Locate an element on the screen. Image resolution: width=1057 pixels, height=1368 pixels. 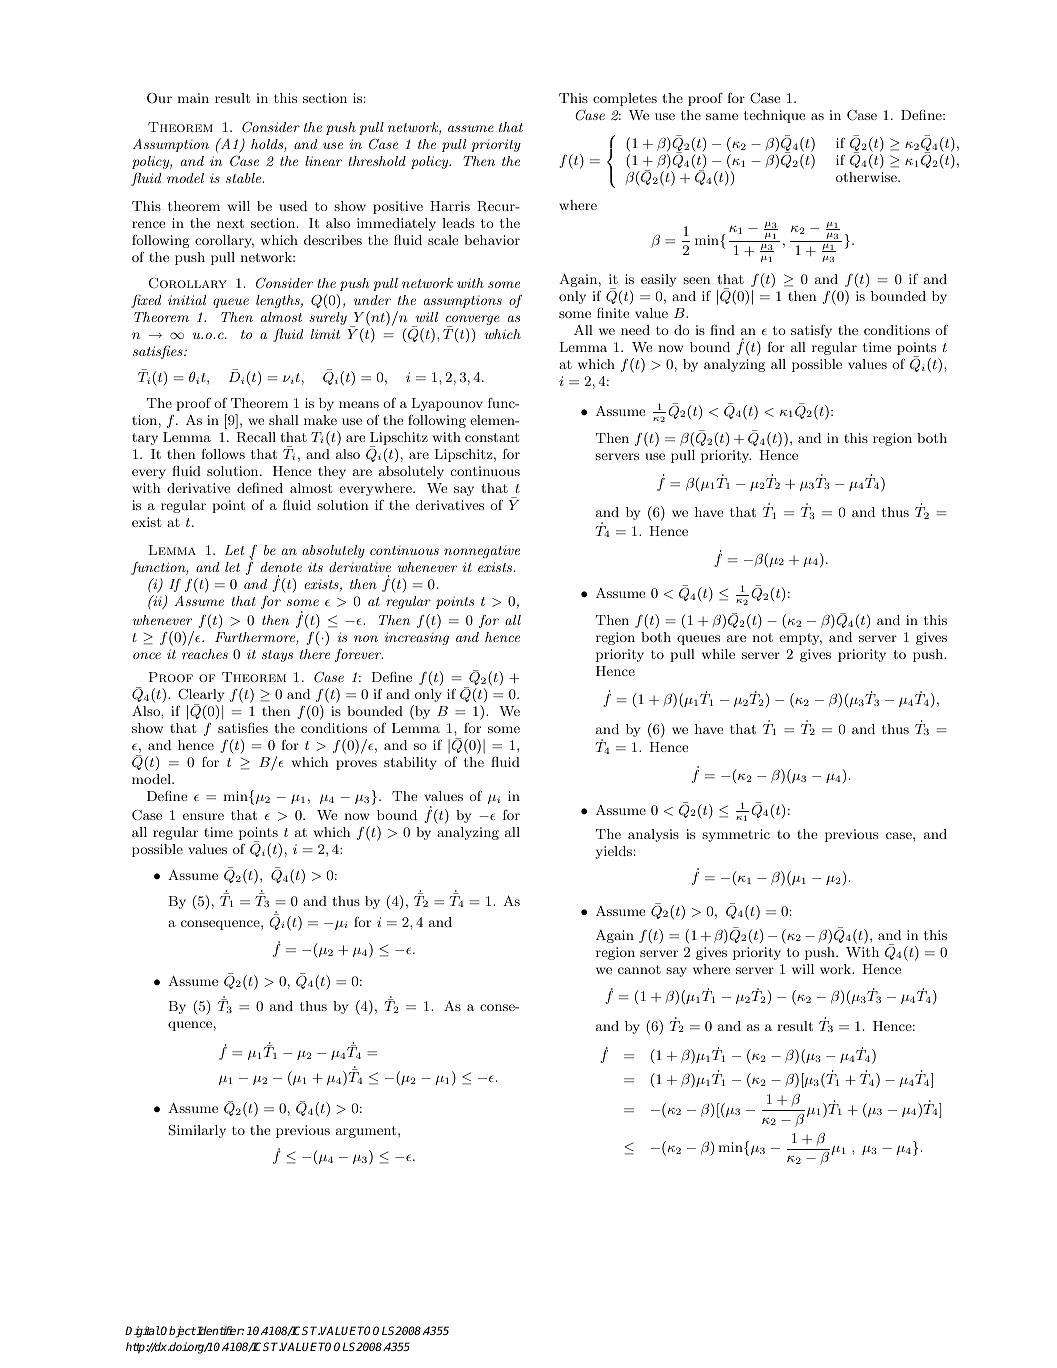
technique is located at coordinates (774, 116).
